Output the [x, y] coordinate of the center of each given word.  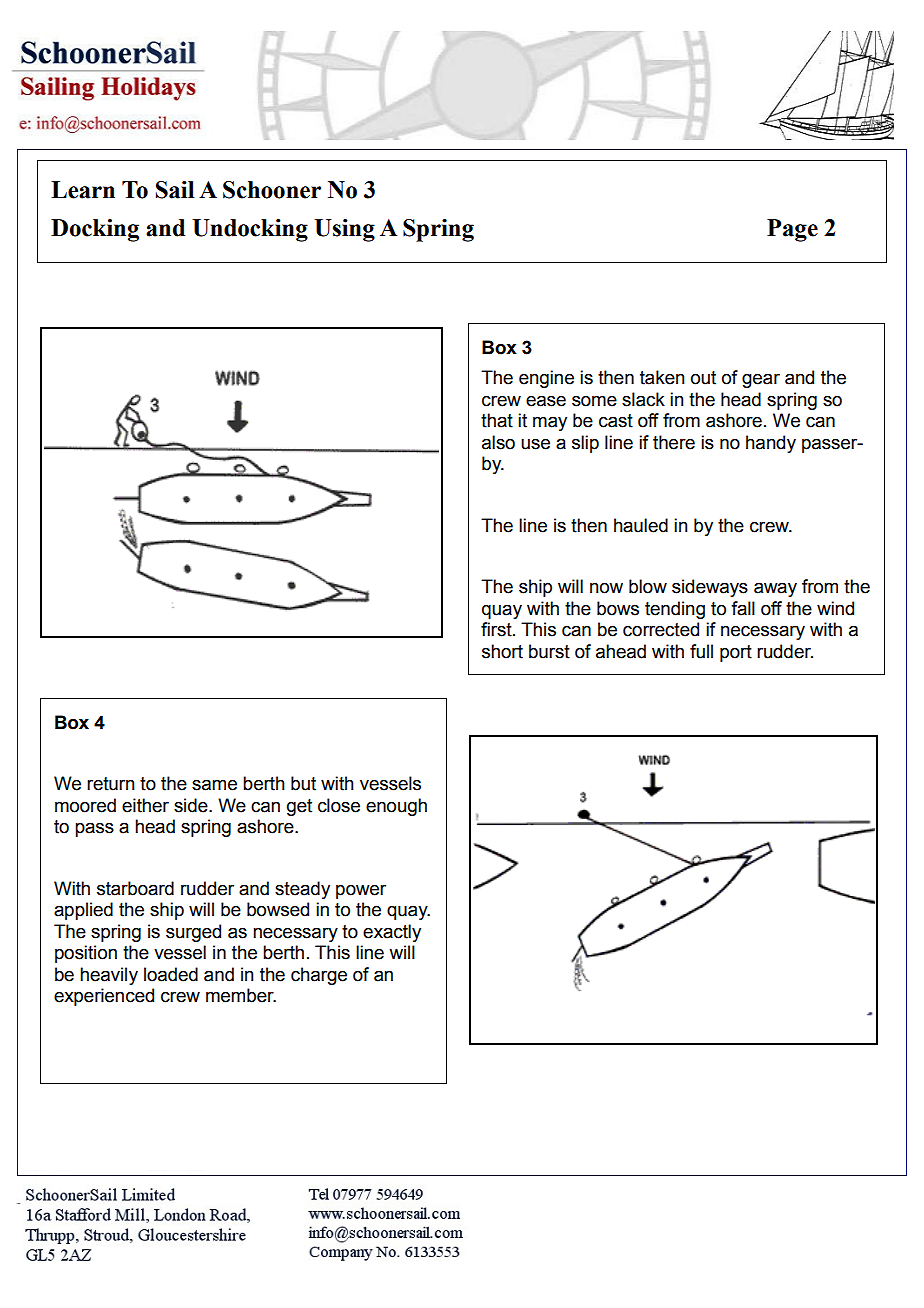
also [498, 442]
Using [344, 230]
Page [792, 230]
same [214, 785]
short [502, 651]
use [535, 444]
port [736, 653]
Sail [175, 190]
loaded [171, 974]
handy [771, 444]
